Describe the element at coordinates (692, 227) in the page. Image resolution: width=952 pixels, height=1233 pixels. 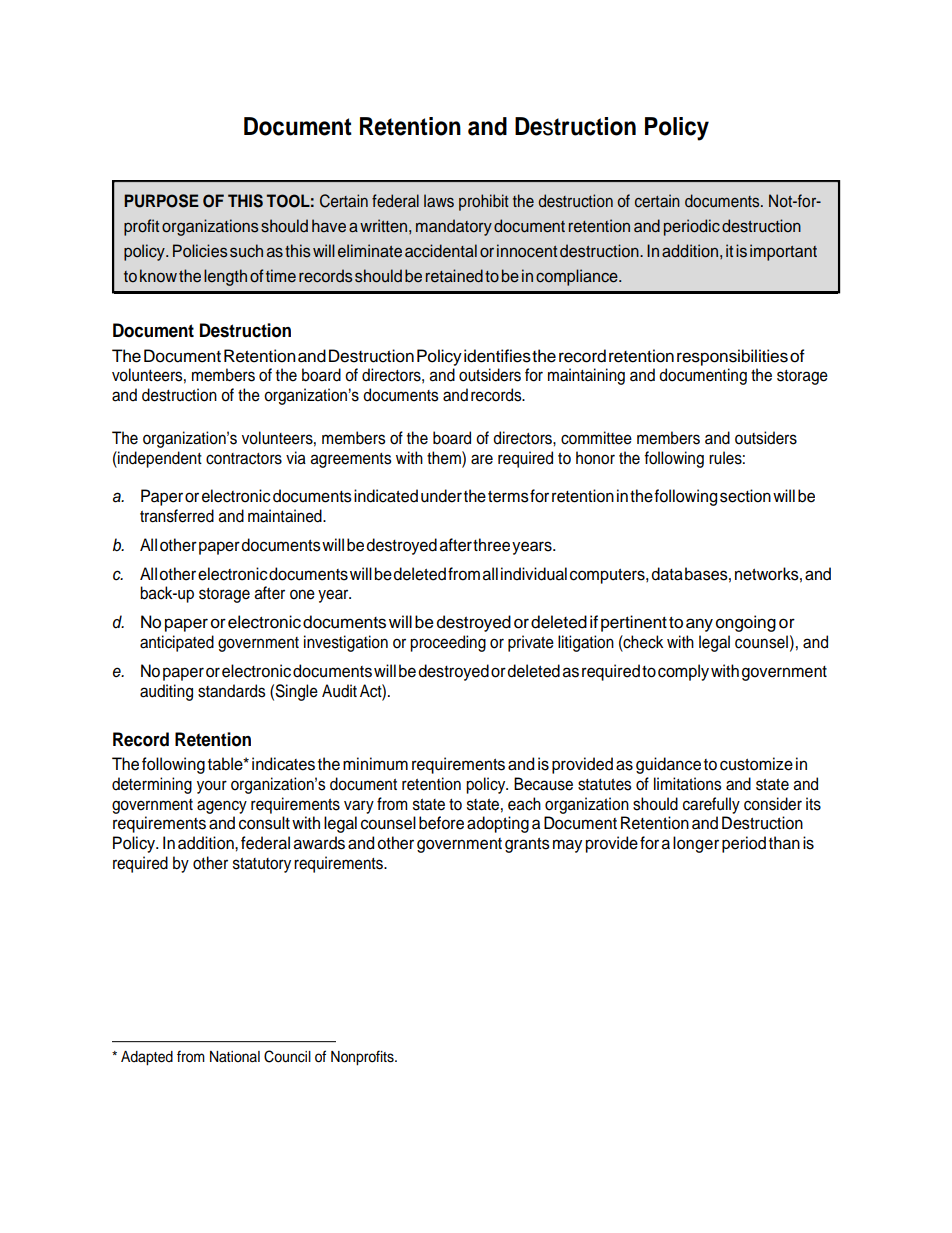
I see `periodic` at that location.
